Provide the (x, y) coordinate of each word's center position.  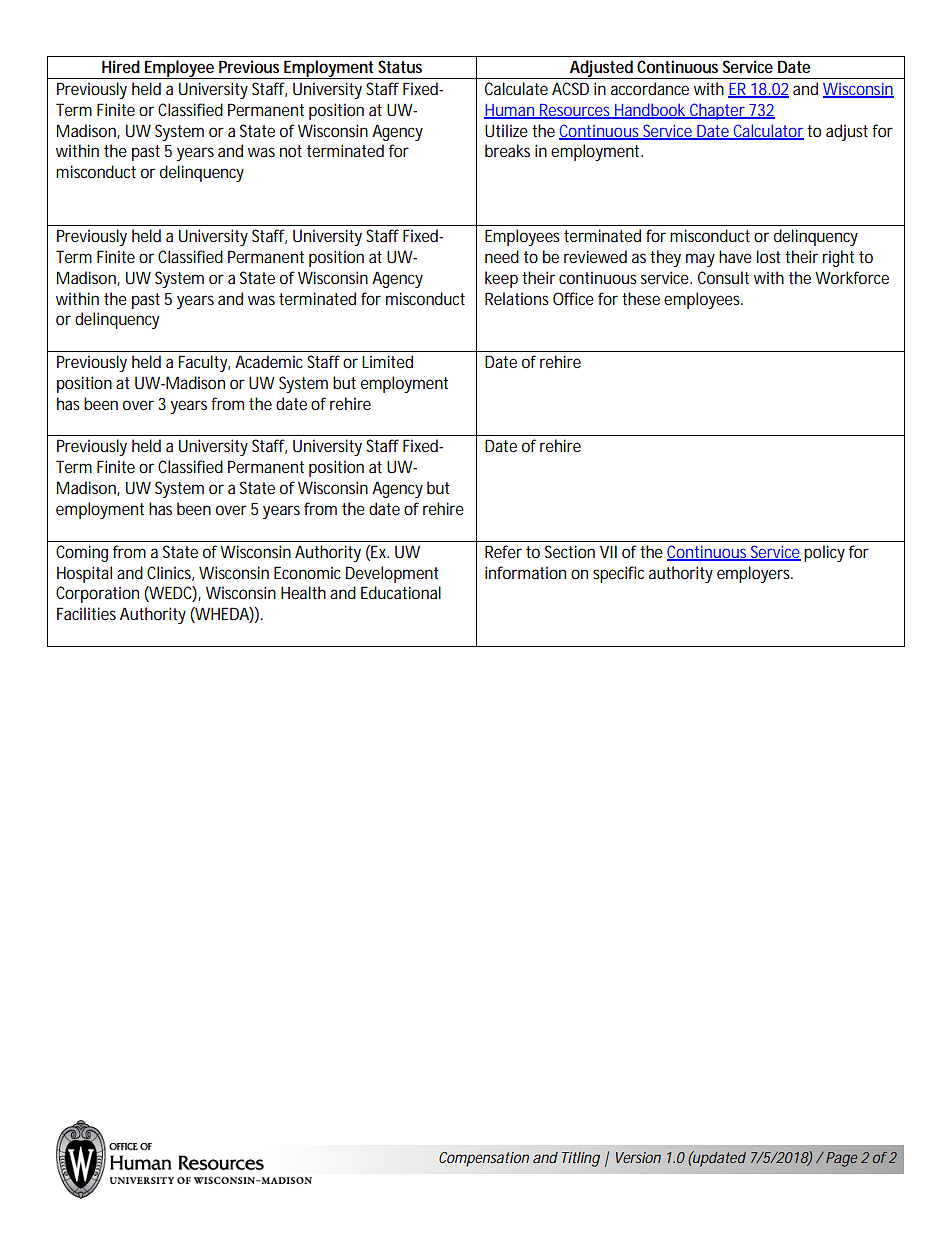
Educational (401, 592)
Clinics (170, 573)
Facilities (86, 613)
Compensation (484, 1159)
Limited (387, 361)
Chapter (718, 111)
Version (638, 1157)
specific (618, 574)
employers (755, 574)
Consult (723, 277)
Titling (581, 1159)
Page (841, 1159)
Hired (121, 66)
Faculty (204, 363)
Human (510, 111)
